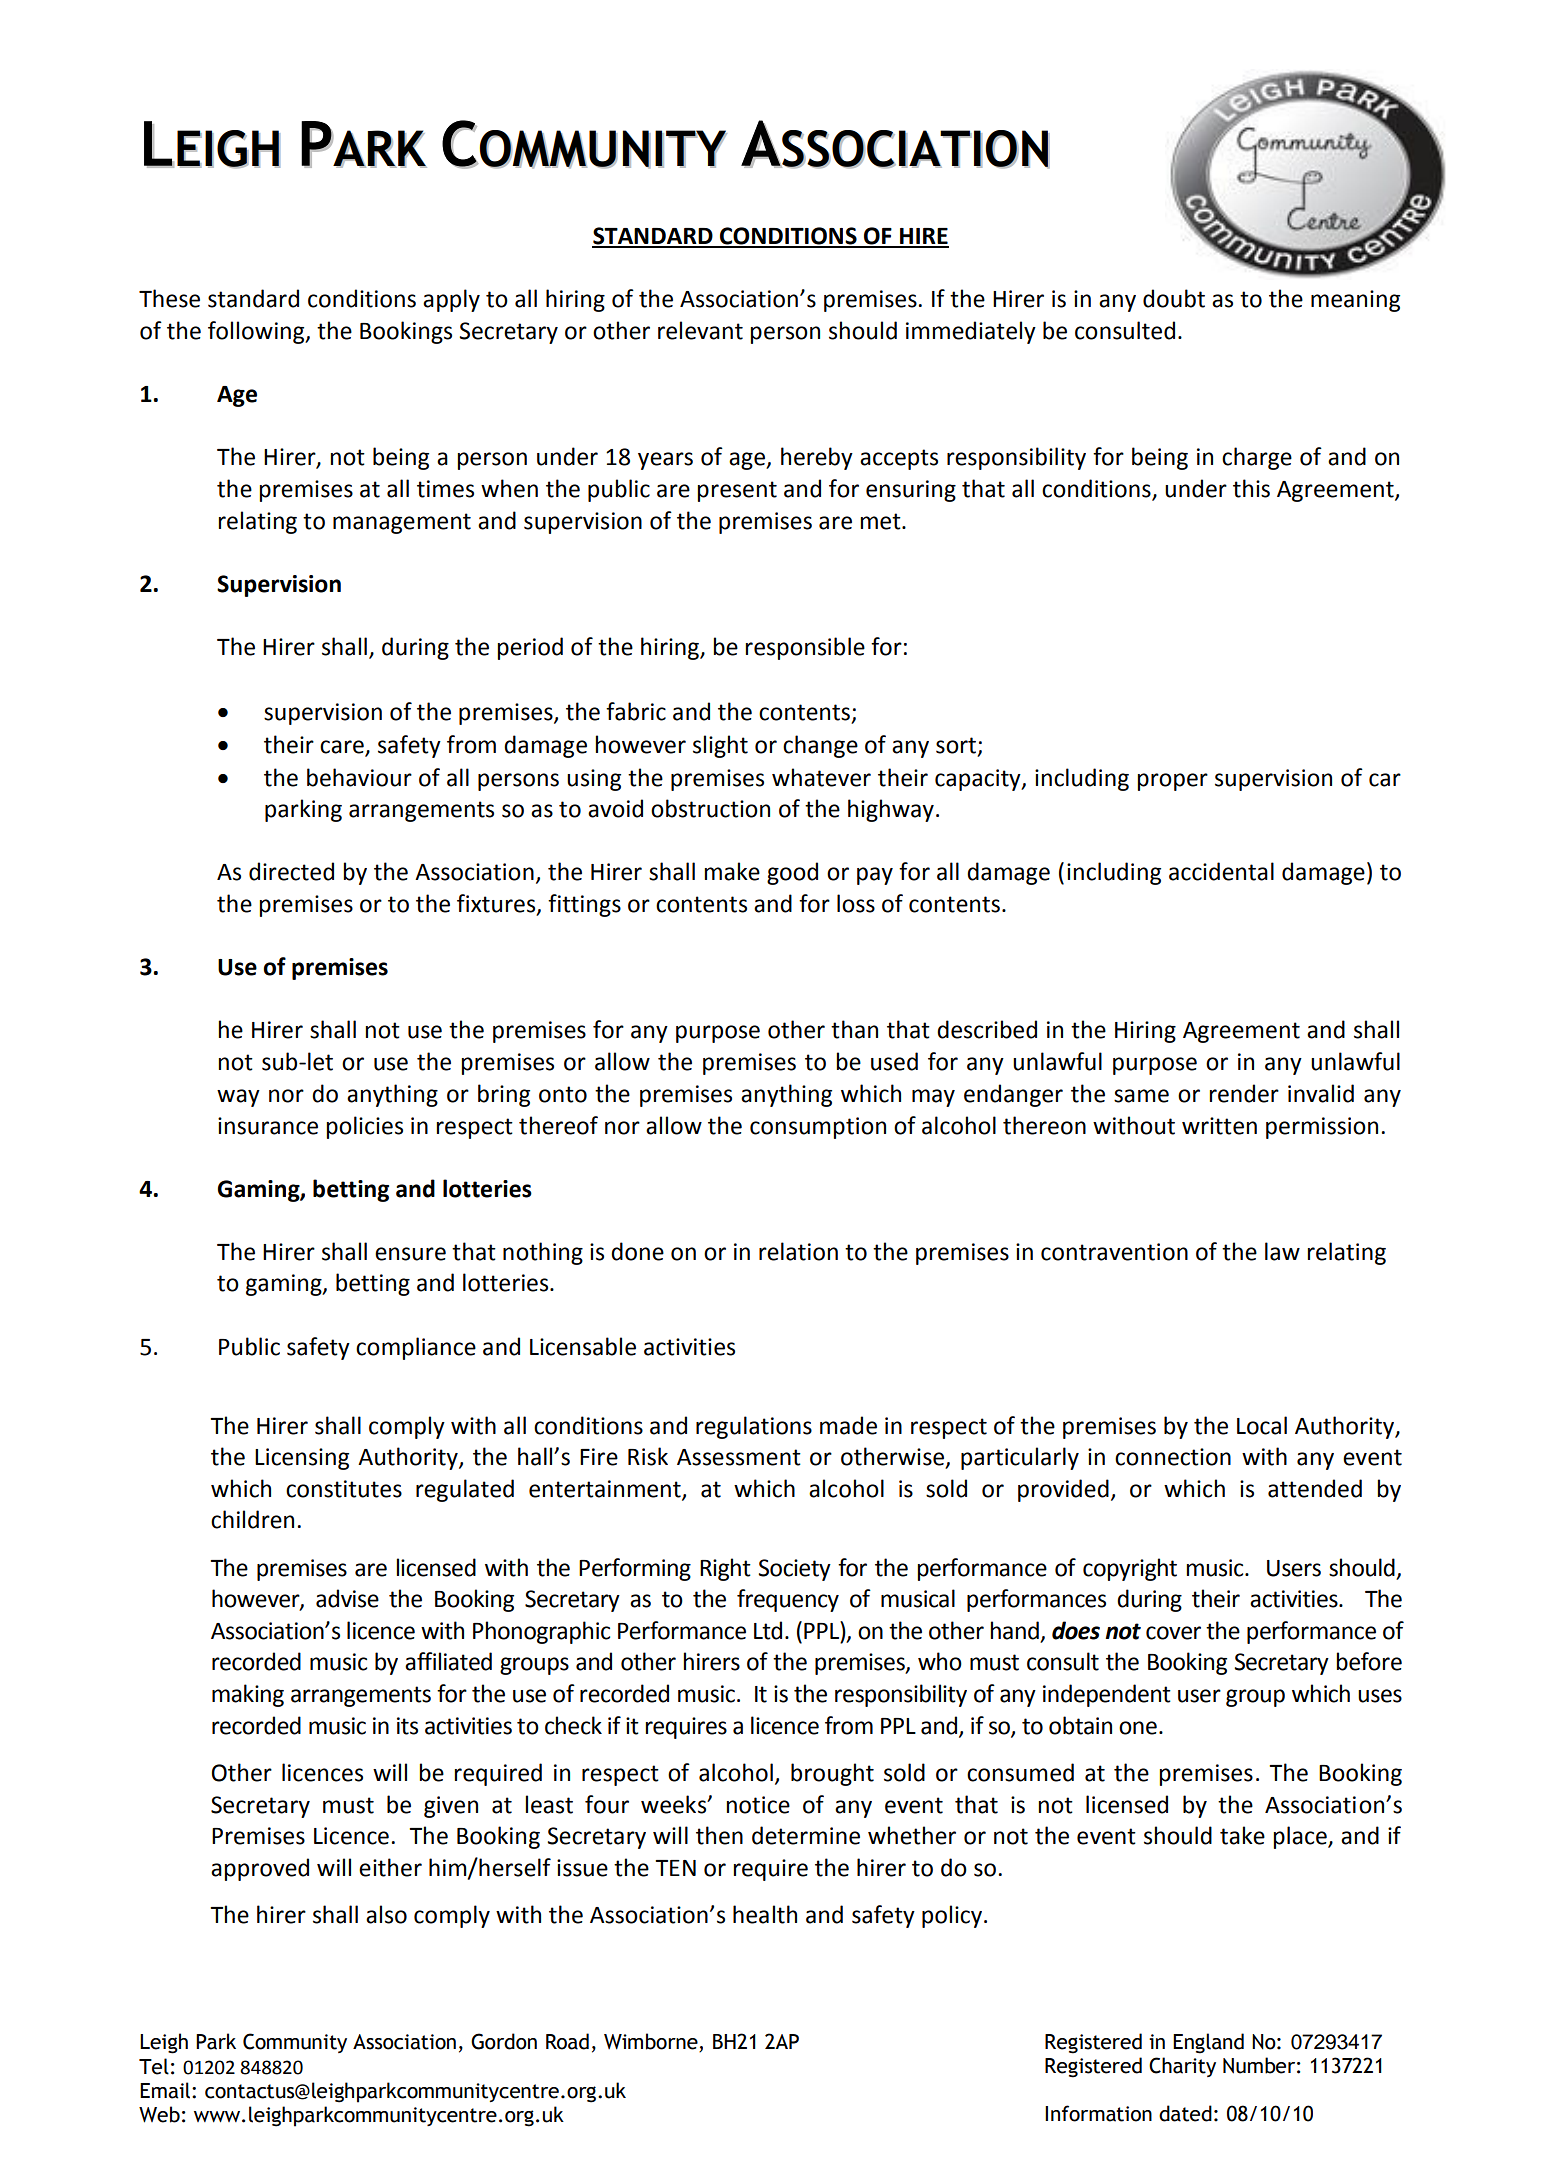 The image size is (1542, 2181). What do you see at coordinates (1221, 871) in the document?
I see `accidental` at bounding box center [1221, 871].
